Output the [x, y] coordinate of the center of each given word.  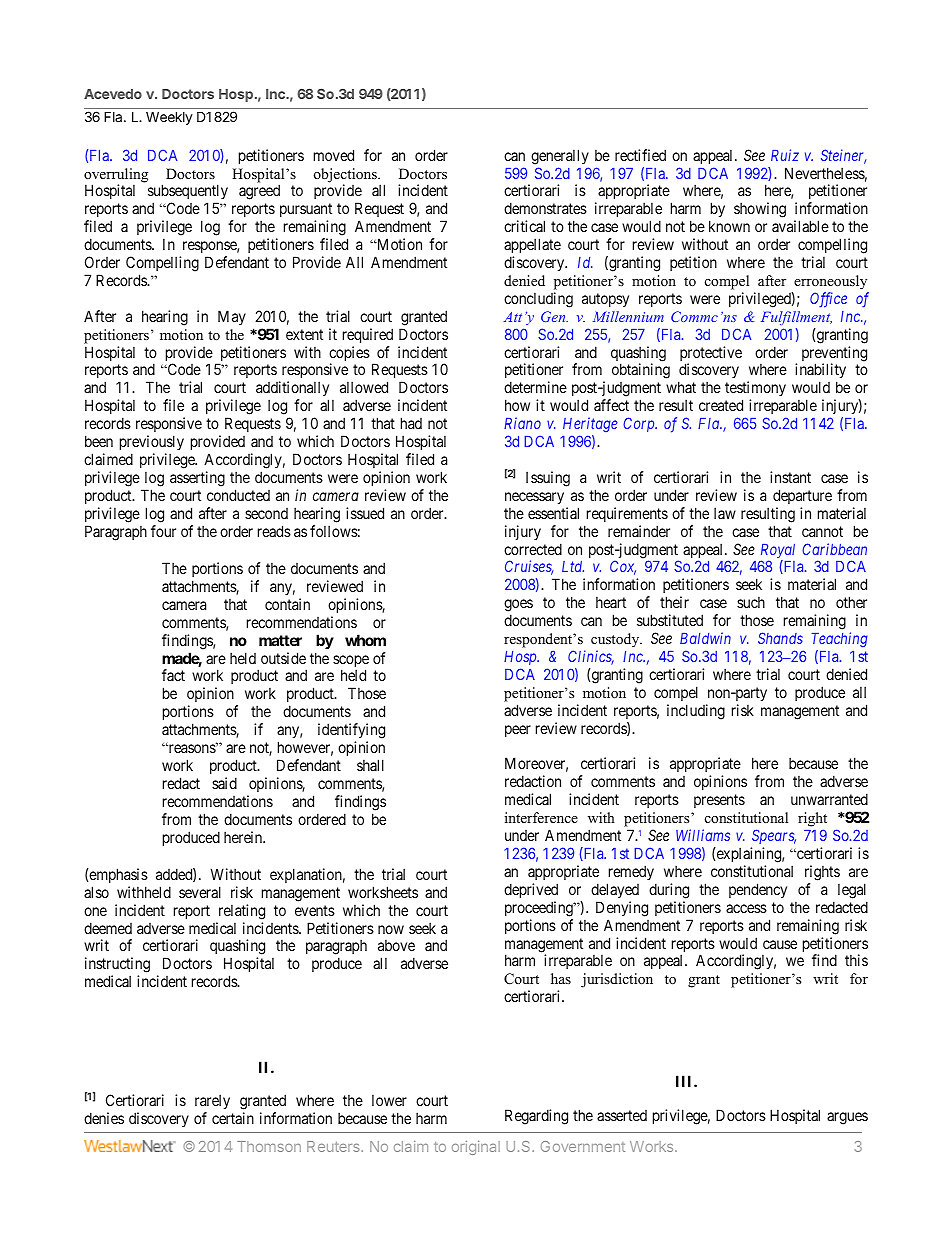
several [200, 892]
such [751, 602]
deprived [531, 890]
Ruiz [785, 155]
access [746, 908]
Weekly [169, 118]
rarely [212, 1101]
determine [535, 387]
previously [152, 444]
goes [518, 607]
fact [173, 675]
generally [560, 157]
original [476, 1148]
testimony [755, 390]
